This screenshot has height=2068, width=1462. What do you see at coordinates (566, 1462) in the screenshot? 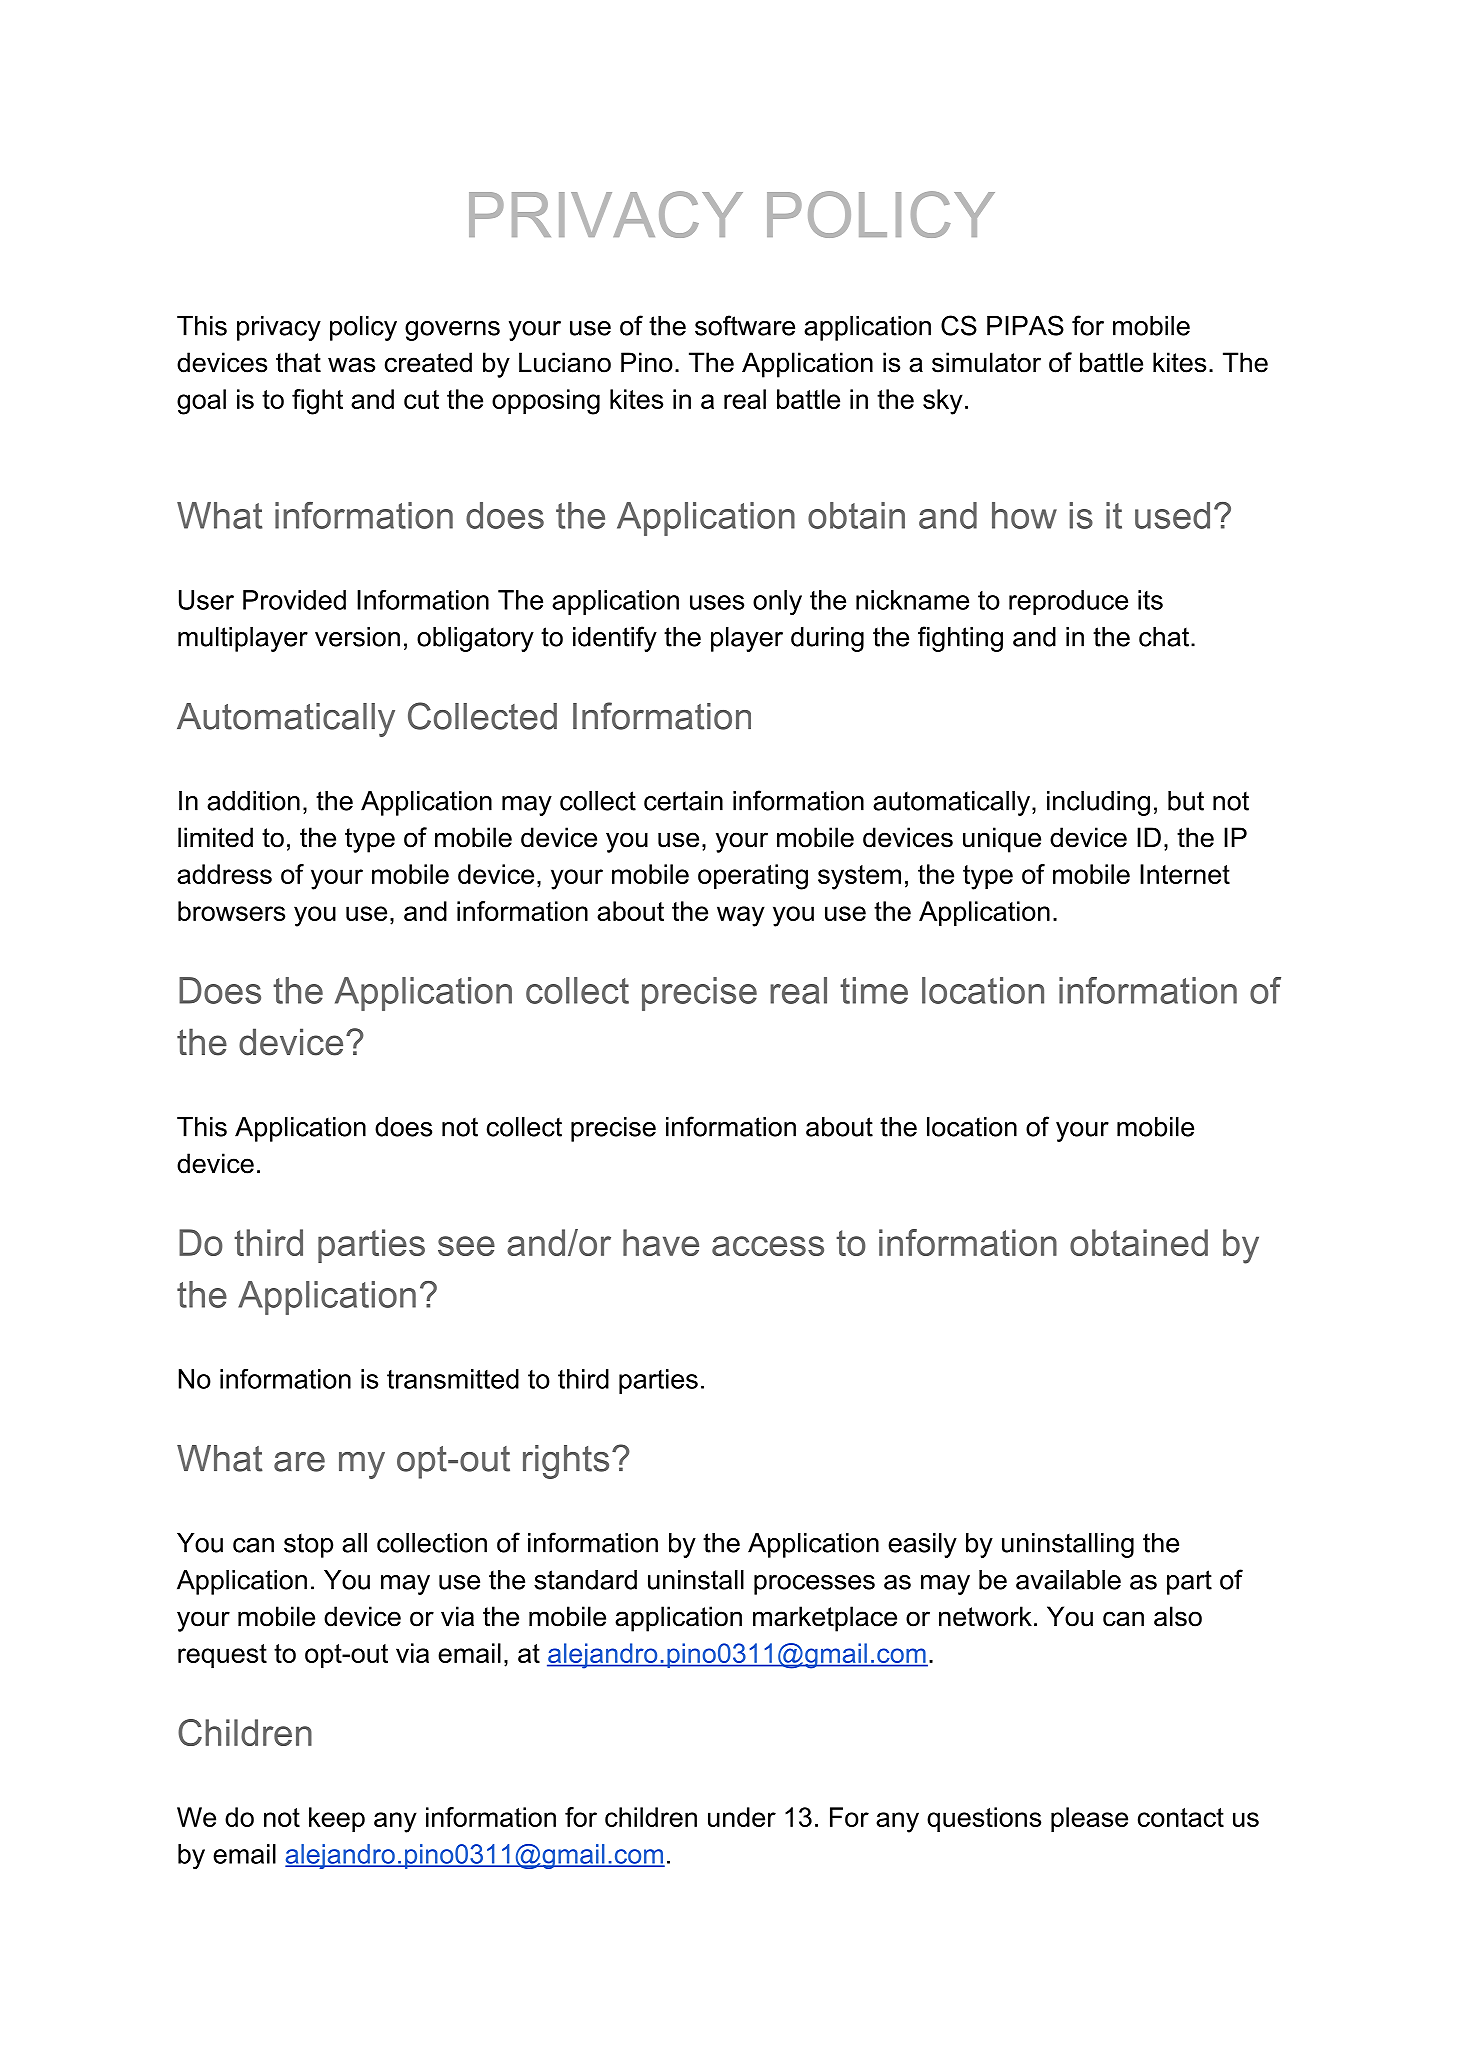
I see `rights` at bounding box center [566, 1462].
